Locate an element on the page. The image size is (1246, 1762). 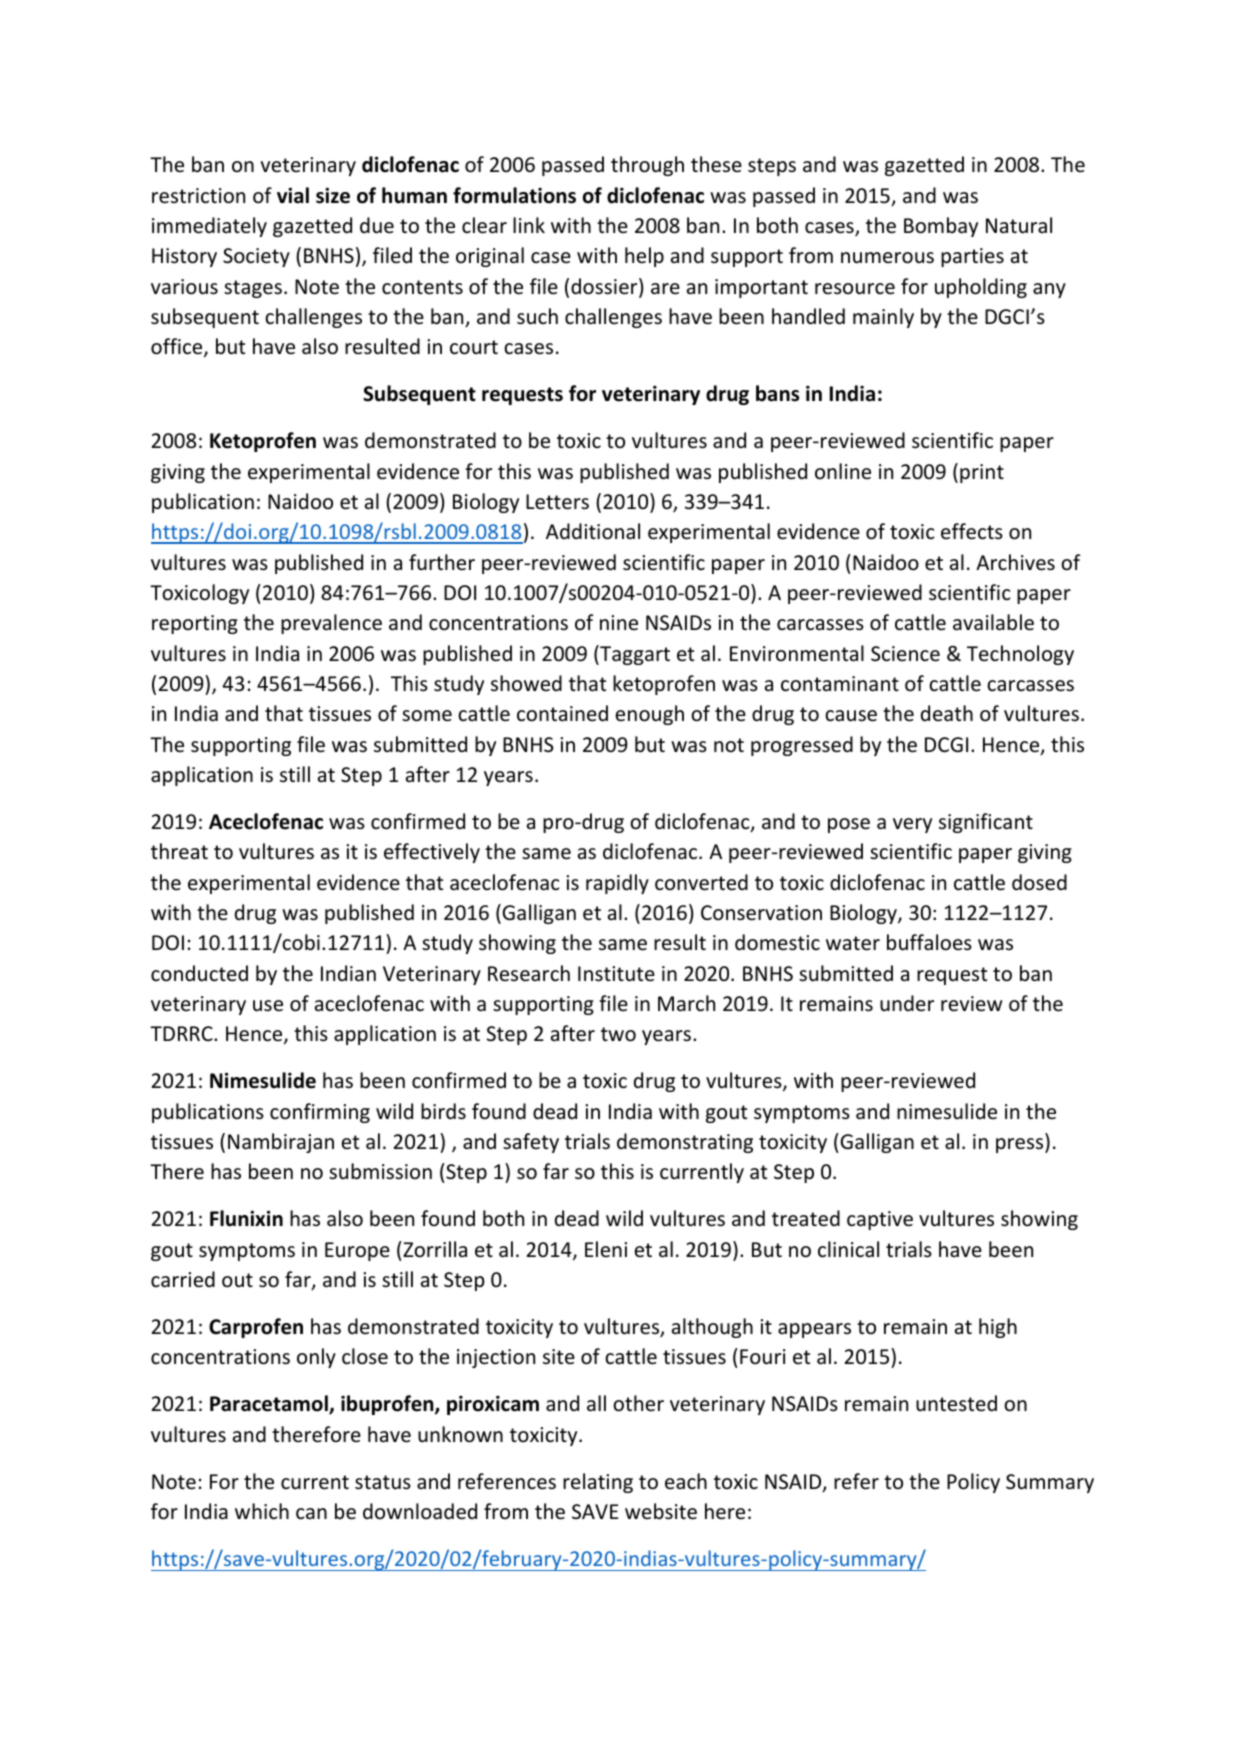
confirming is located at coordinates (320, 1113).
